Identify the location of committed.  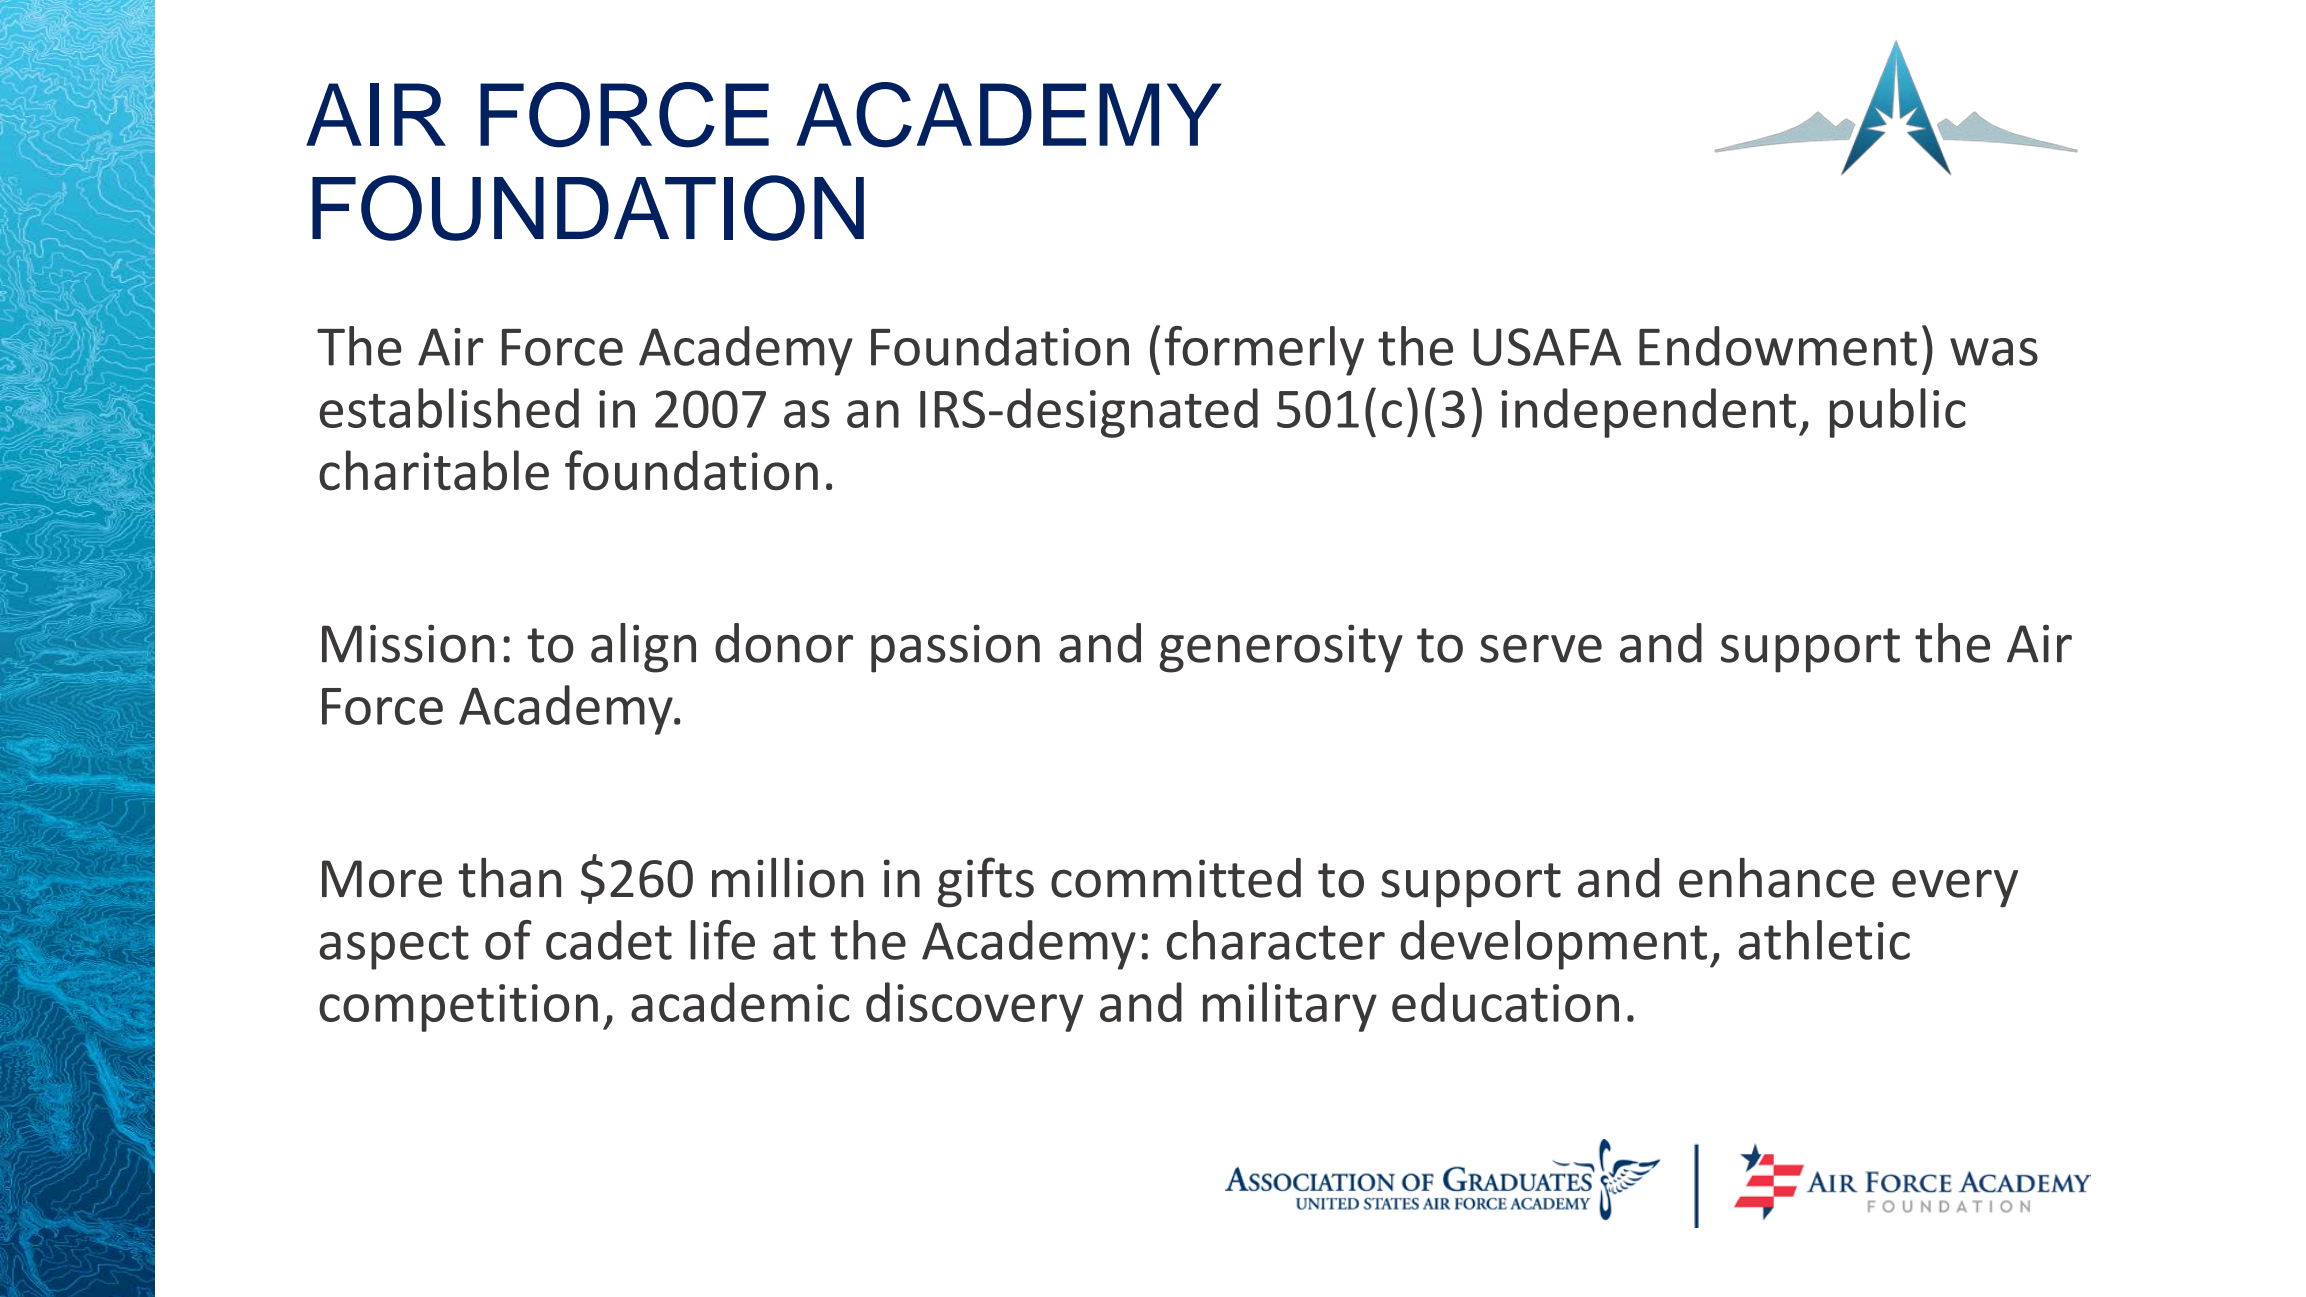
(1176, 878).
